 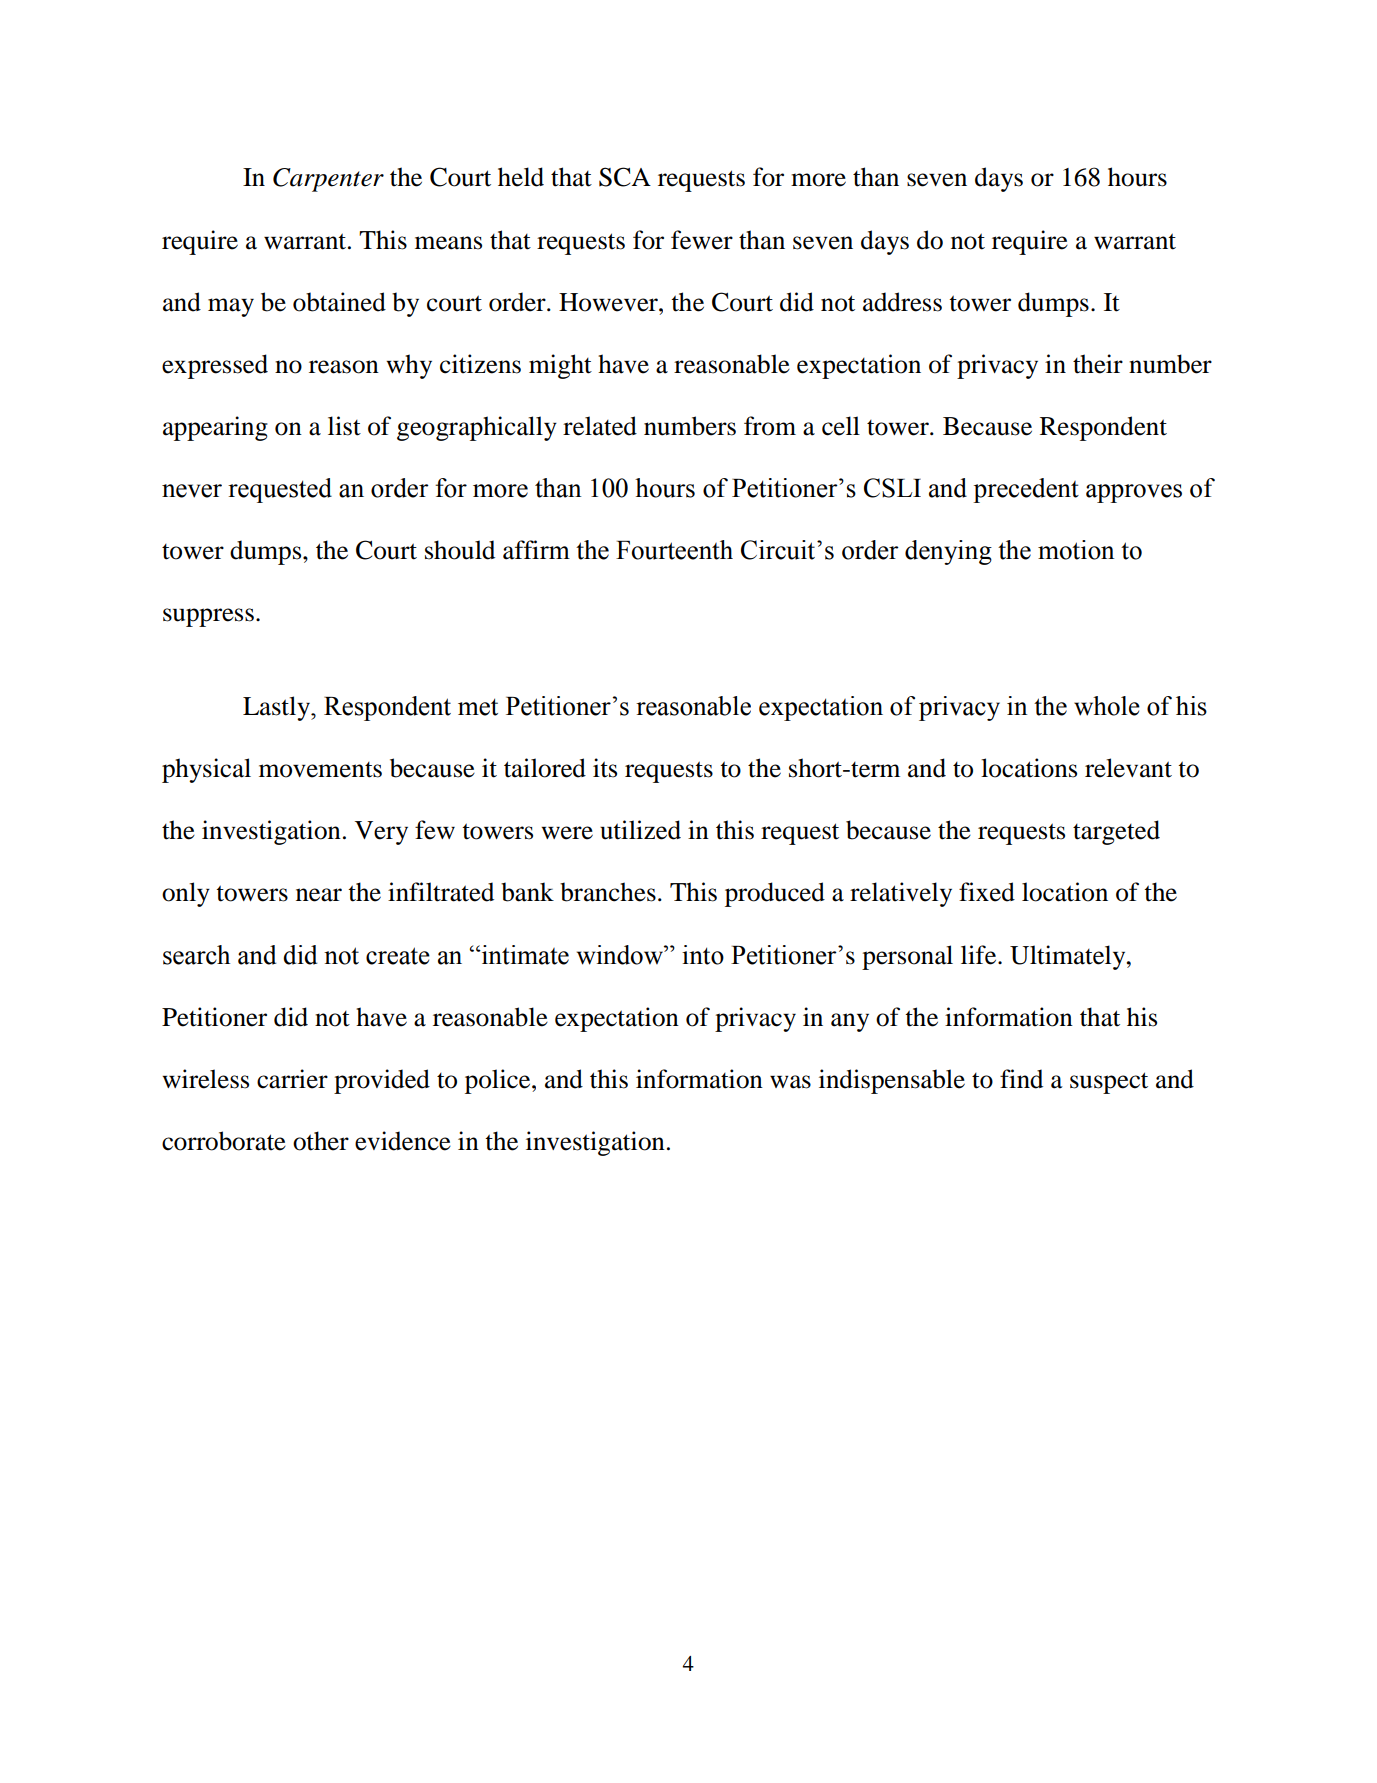 What do you see at coordinates (319, 895) in the screenshot?
I see `near` at bounding box center [319, 895].
